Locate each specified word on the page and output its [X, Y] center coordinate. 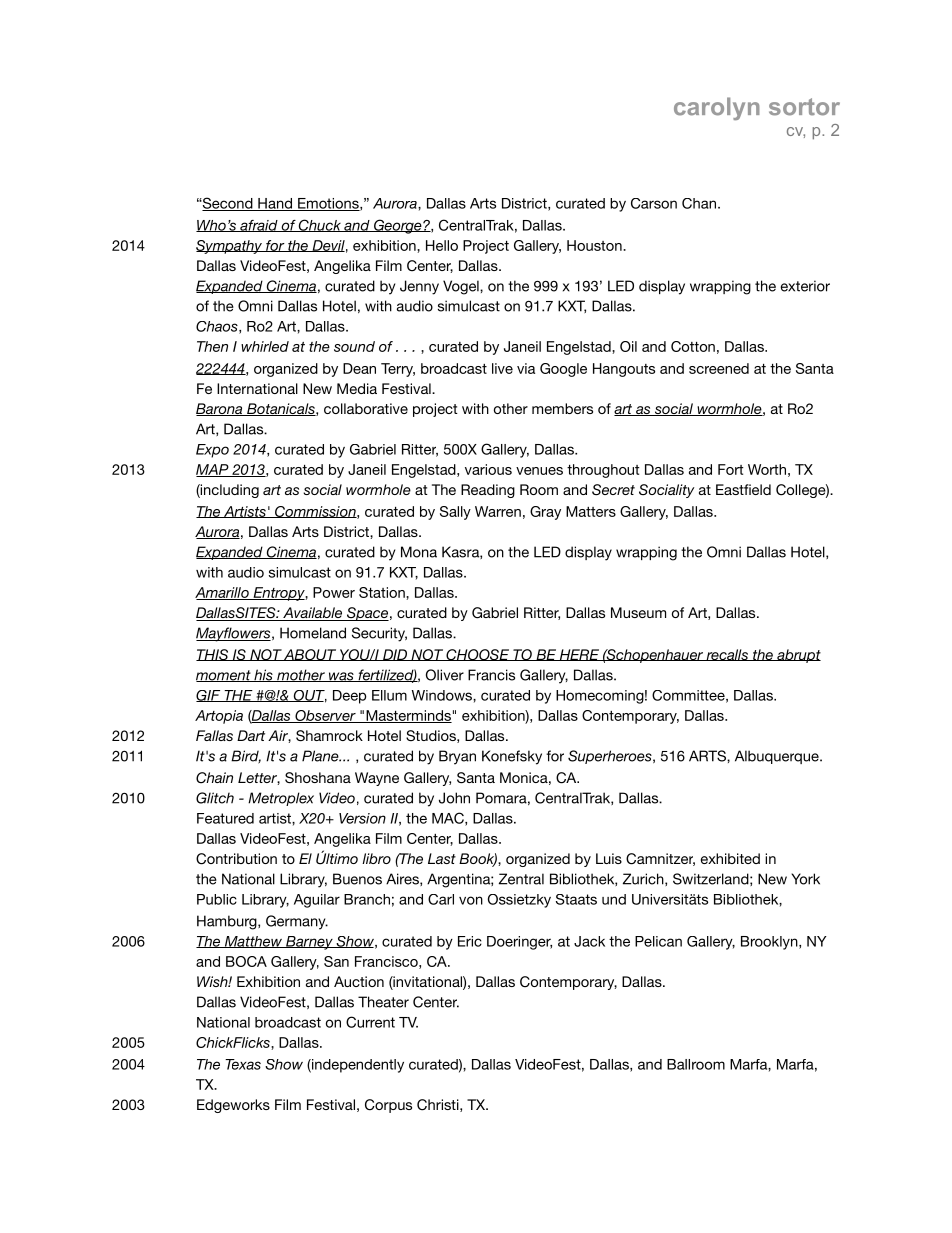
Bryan [457, 757]
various [488, 469]
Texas [243, 1064]
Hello [442, 245]
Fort [731, 469]
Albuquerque [778, 757]
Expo [212, 451]
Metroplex [281, 799]
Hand [275, 204]
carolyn [717, 108]
